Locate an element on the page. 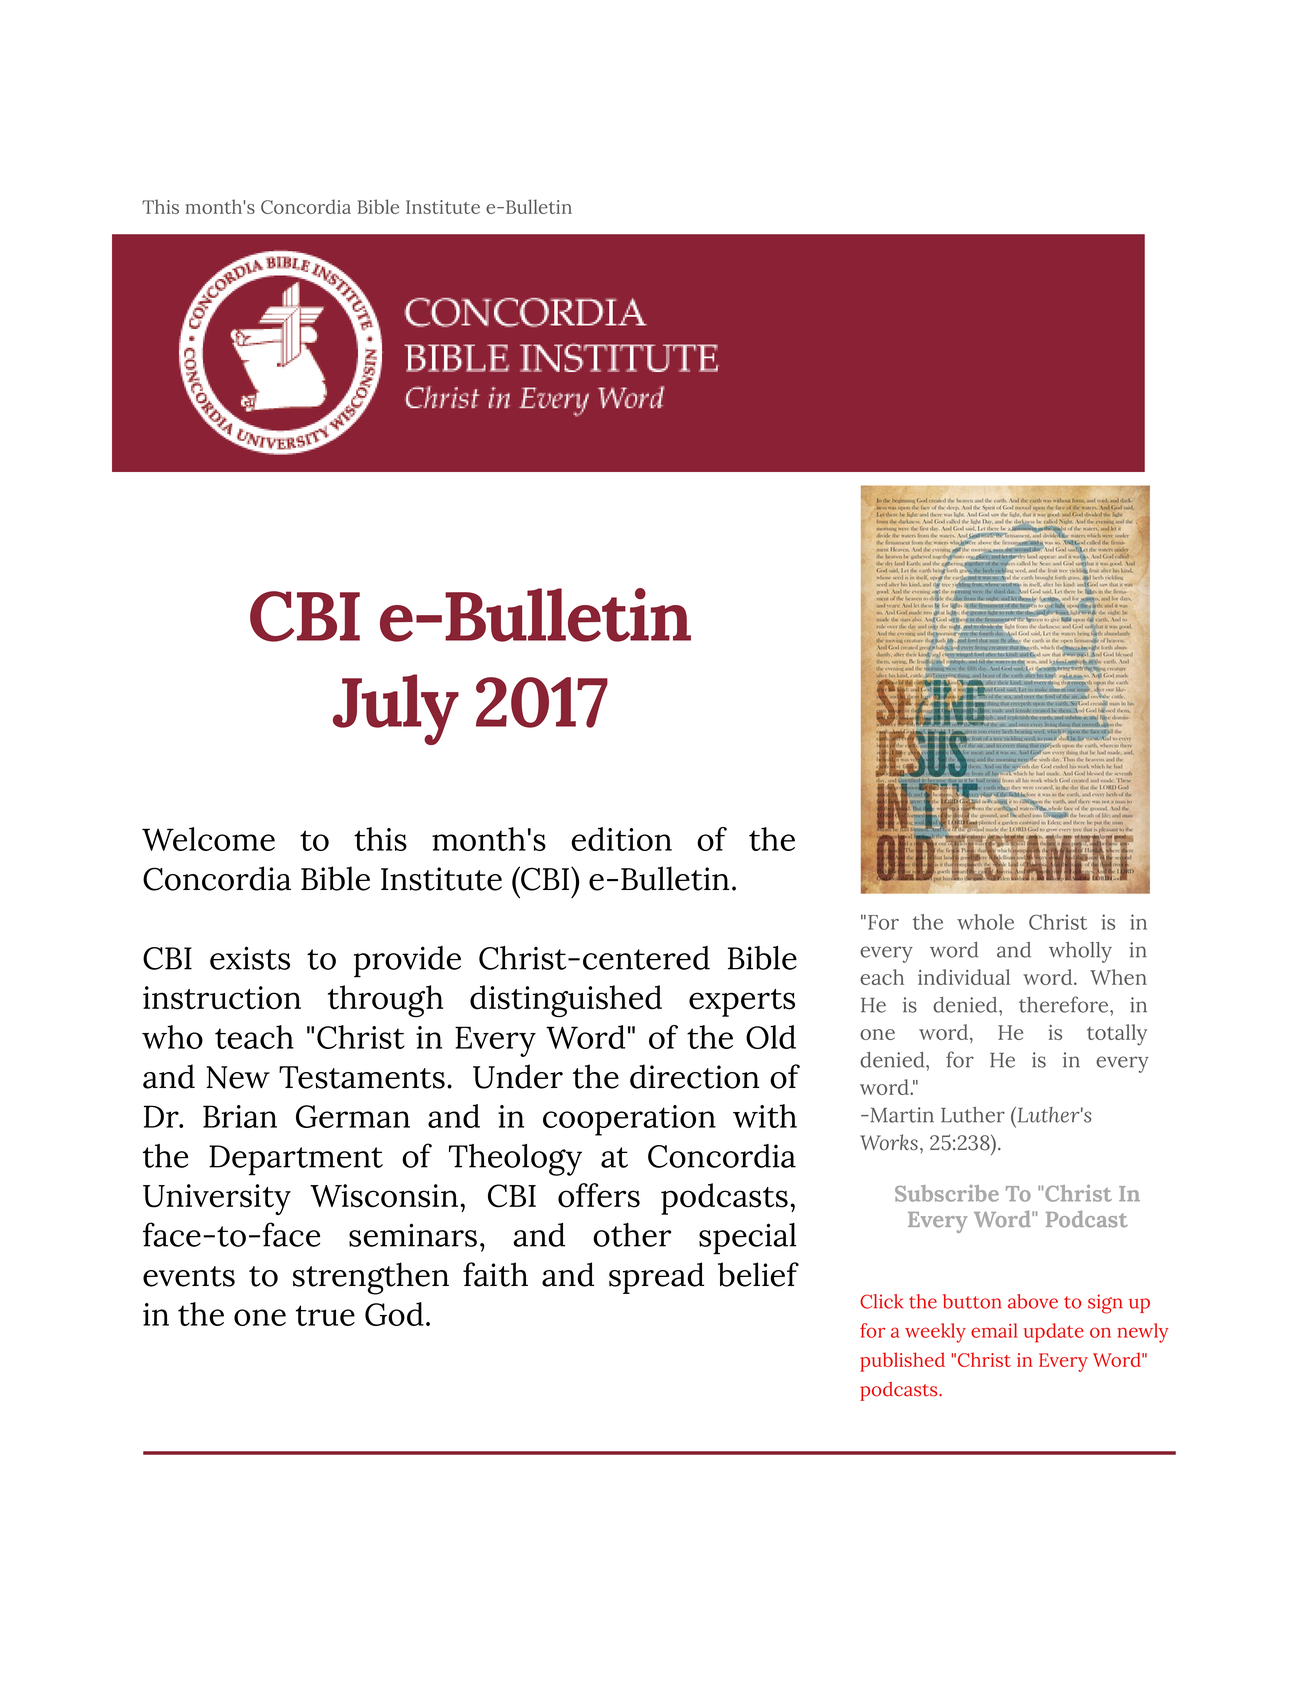 This page has width=1315, height=1702. Old is located at coordinates (771, 1037).
